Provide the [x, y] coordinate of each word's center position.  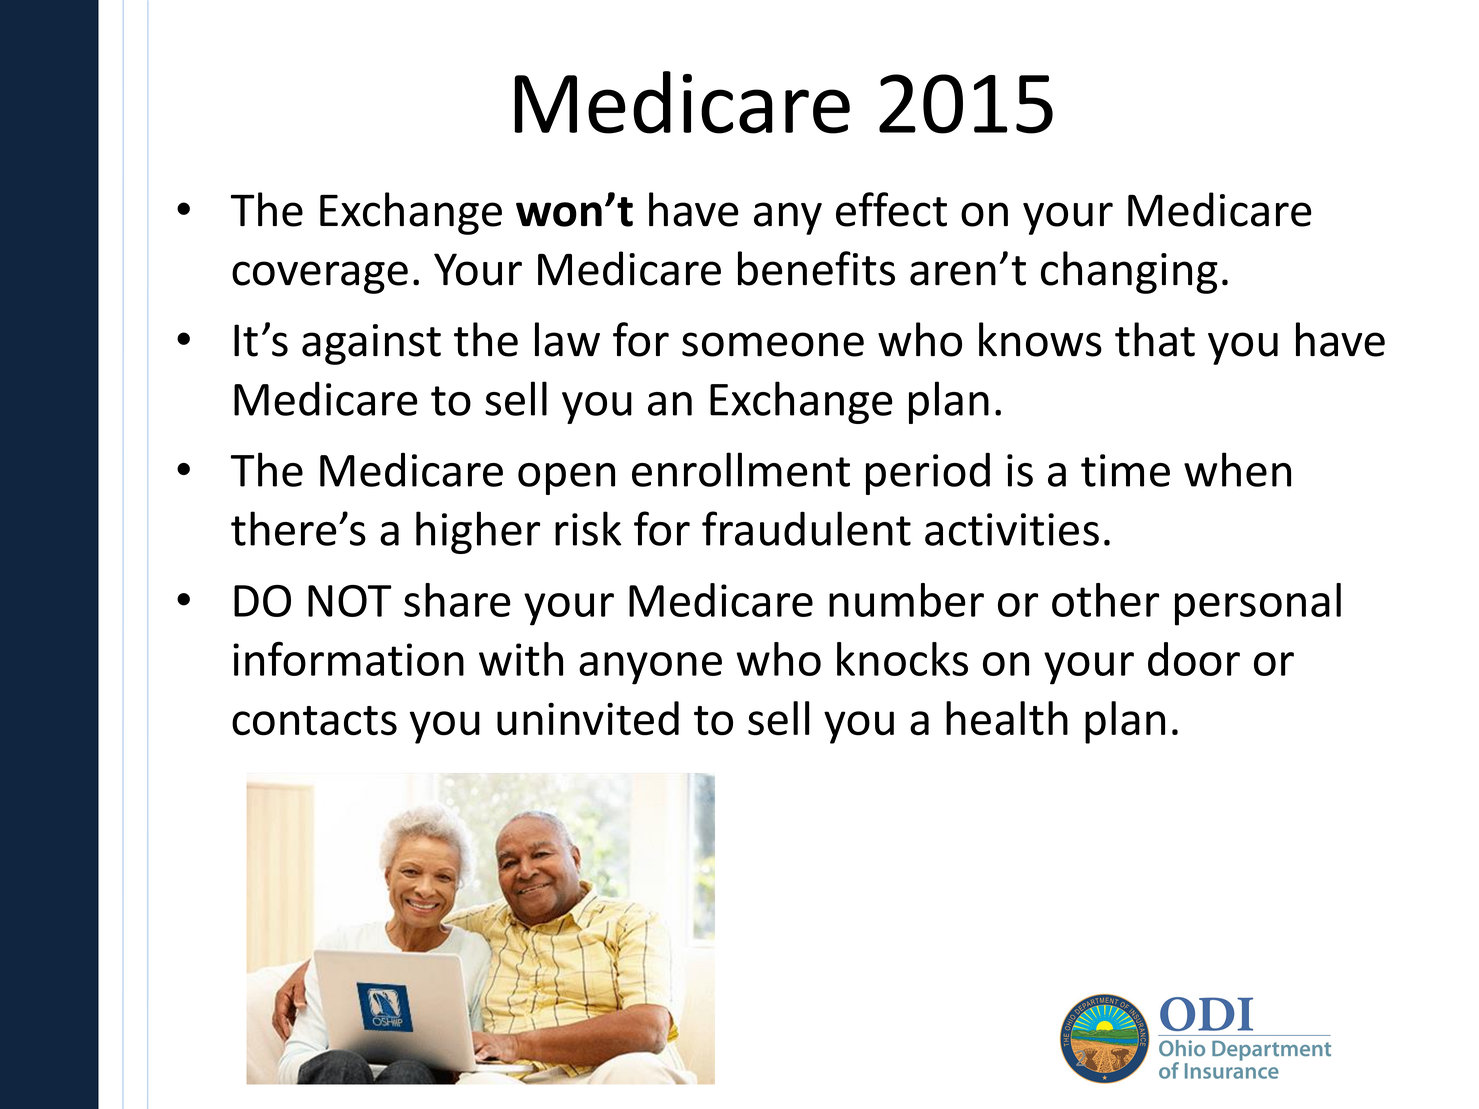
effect [891, 209]
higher [478, 532]
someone [773, 344]
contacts [314, 721]
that [1155, 339]
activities [1012, 529]
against [371, 344]
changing [1129, 272]
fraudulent [806, 528]
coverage [320, 277]
